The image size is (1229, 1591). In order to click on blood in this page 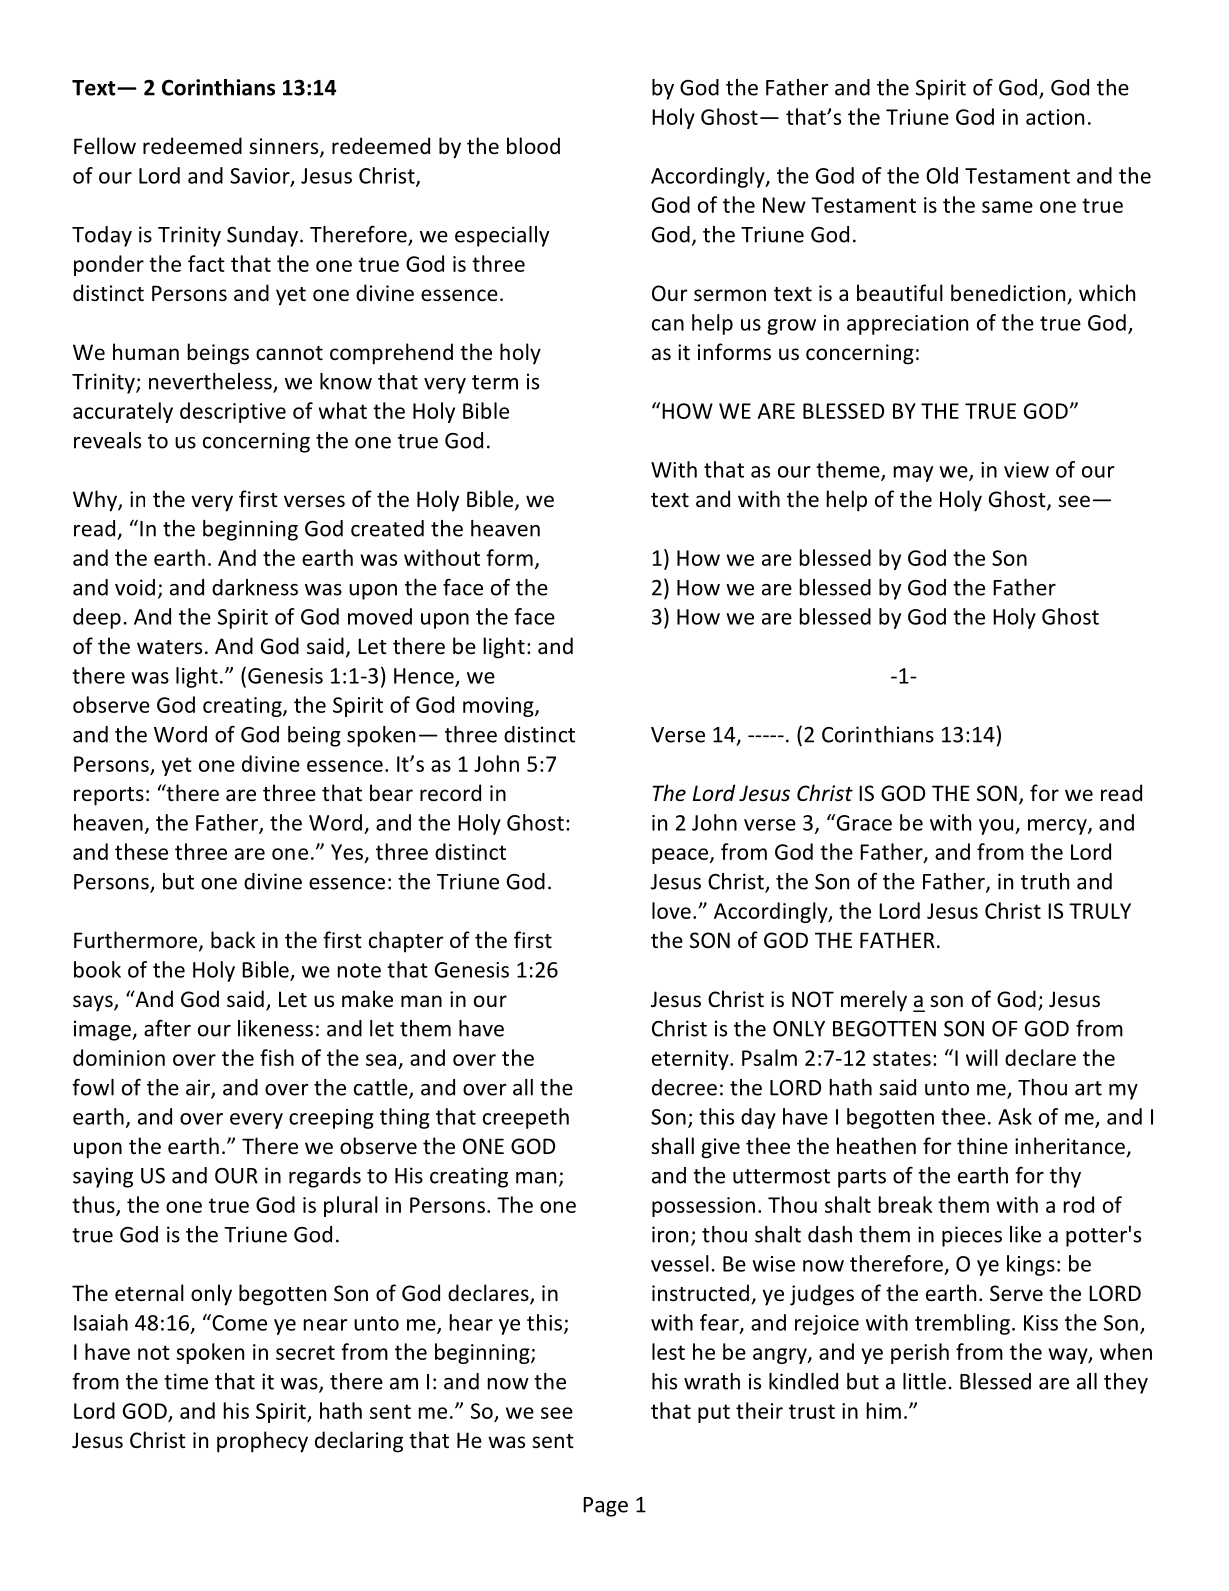, I will do `click(533, 145)`.
